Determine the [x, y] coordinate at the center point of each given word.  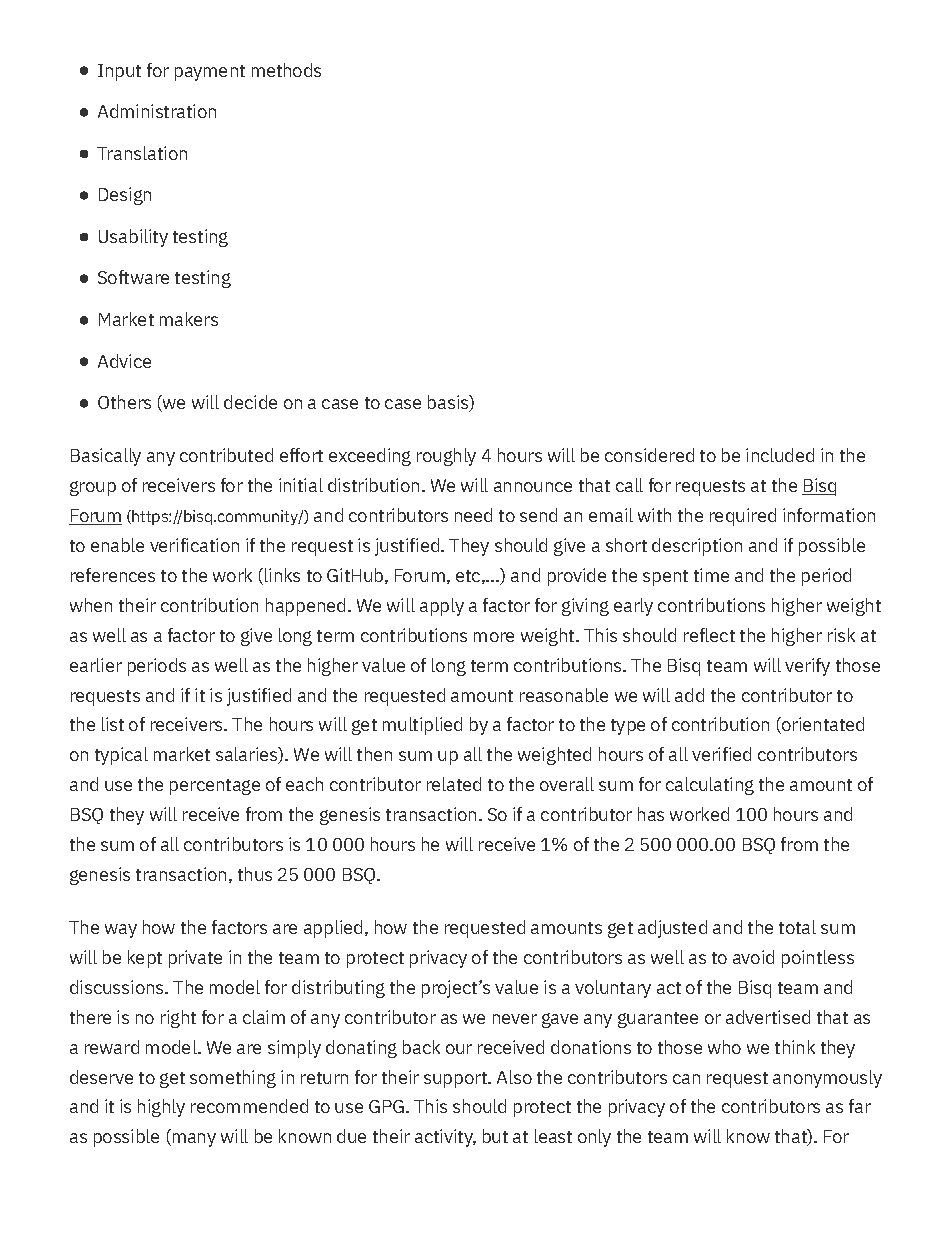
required [743, 517]
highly [161, 1108]
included [780, 455]
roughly [446, 457]
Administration [157, 111]
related [454, 784]
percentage [215, 787]
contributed [226, 455]
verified [721, 754]
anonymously [827, 1079]
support [456, 1080]
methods [286, 70]
